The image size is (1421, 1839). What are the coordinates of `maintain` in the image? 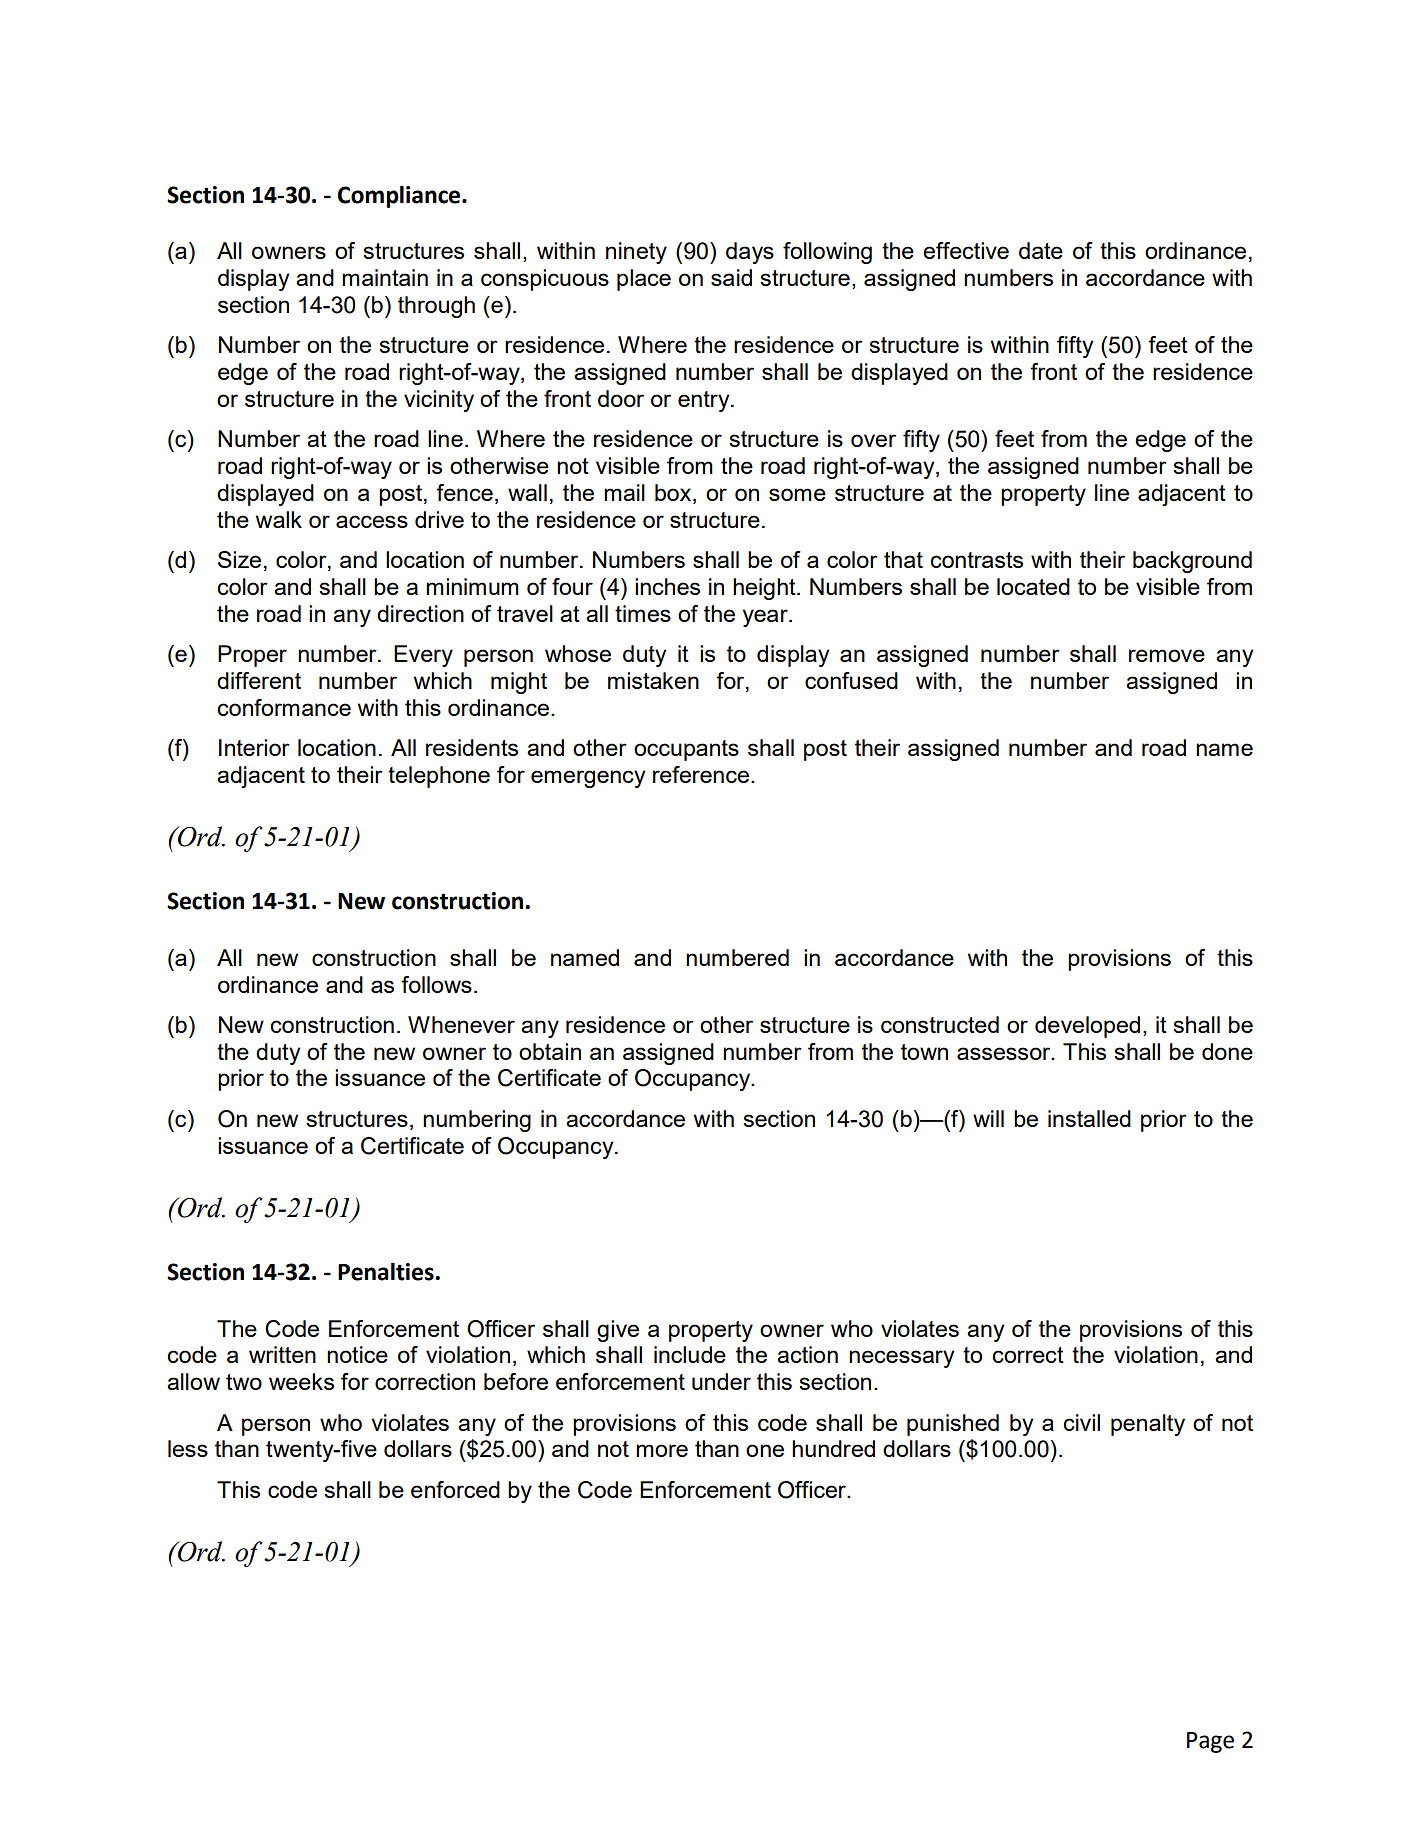 It's located at (385, 277).
